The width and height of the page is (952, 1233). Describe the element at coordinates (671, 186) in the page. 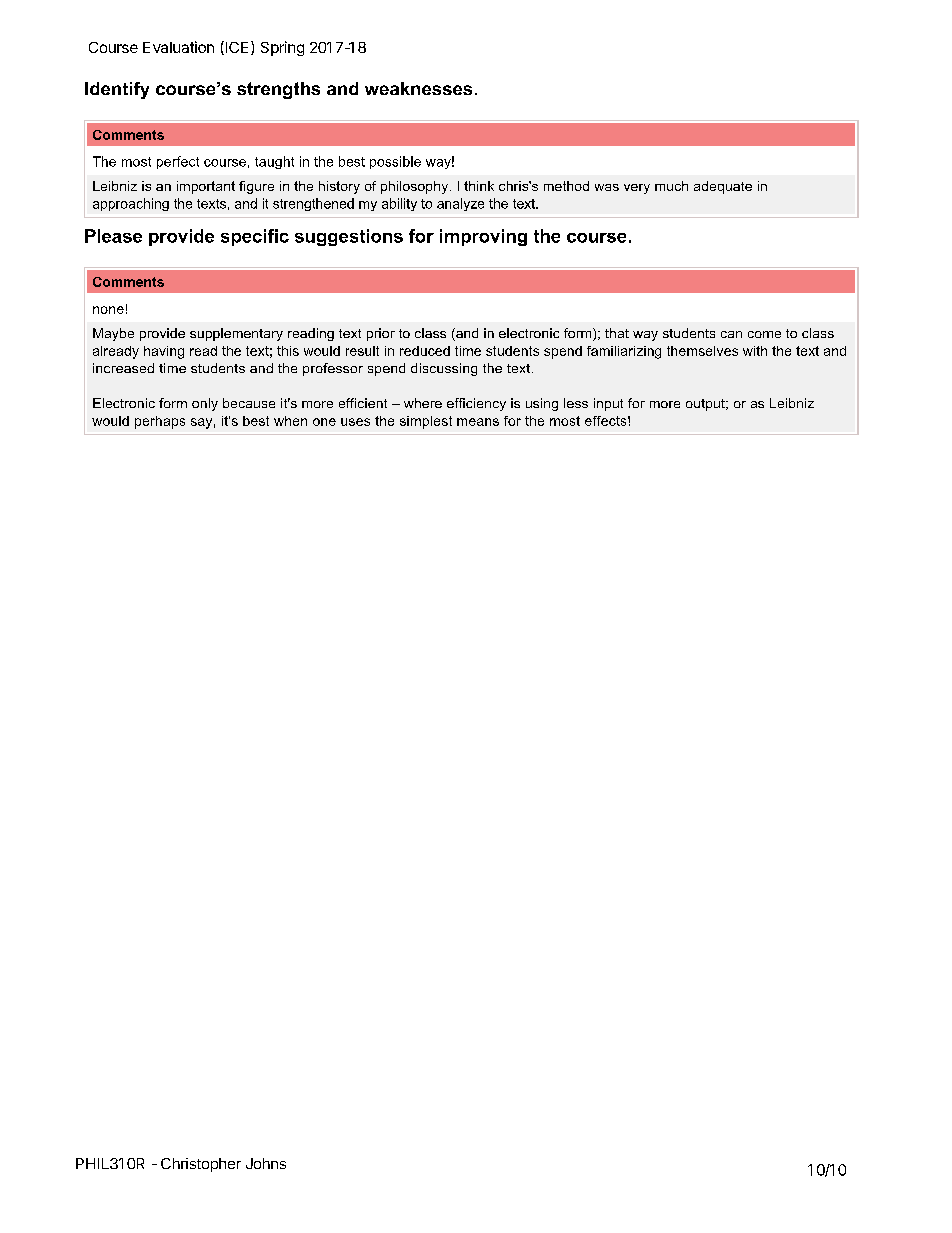

I see `much` at that location.
